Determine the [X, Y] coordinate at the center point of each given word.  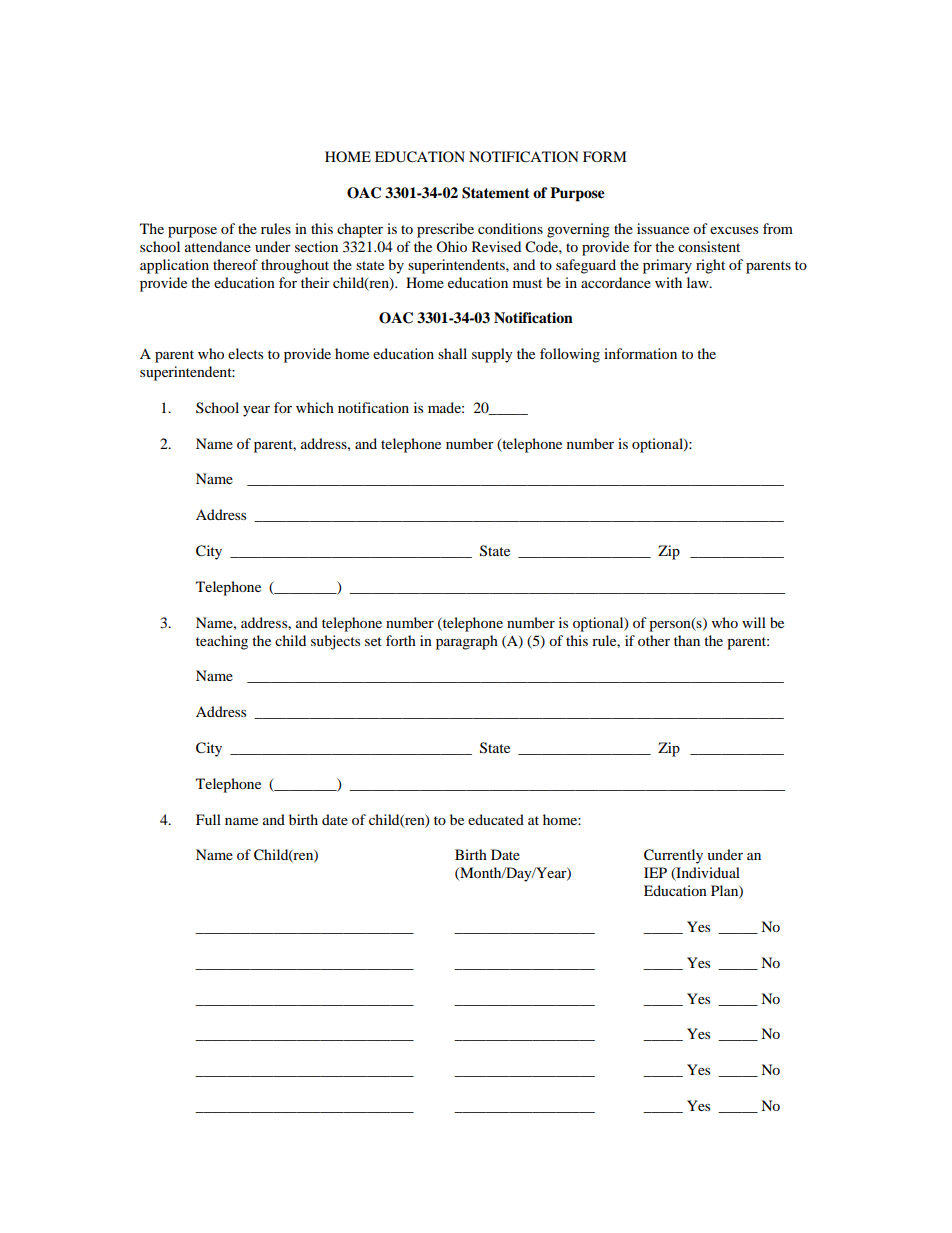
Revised [496, 246]
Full [208, 819]
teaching [222, 642]
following [570, 355]
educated [496, 819]
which [315, 407]
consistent [709, 246]
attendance [218, 246]
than [687, 640]
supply [492, 355]
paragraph [467, 642]
